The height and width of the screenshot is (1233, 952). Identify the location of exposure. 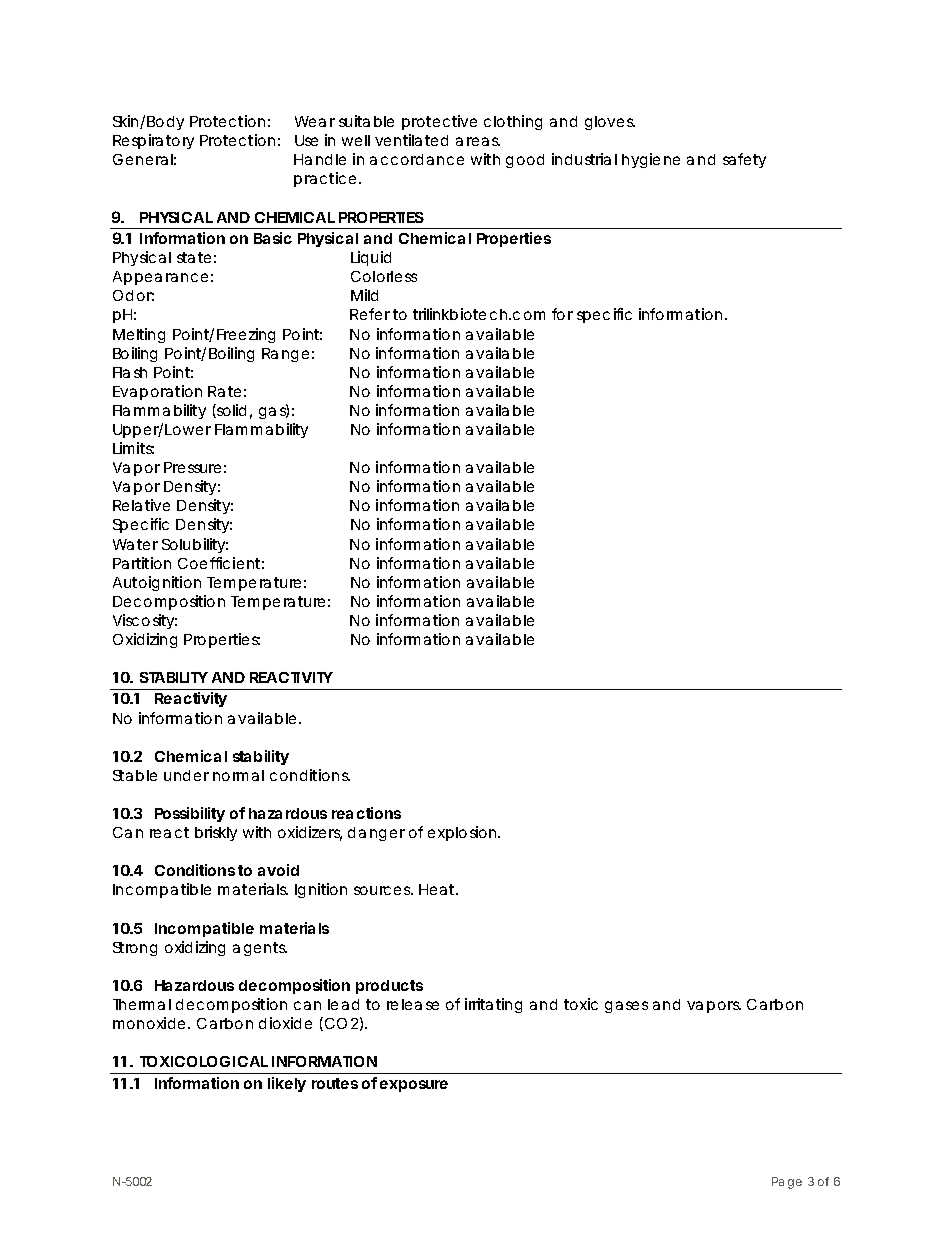
(414, 1086).
